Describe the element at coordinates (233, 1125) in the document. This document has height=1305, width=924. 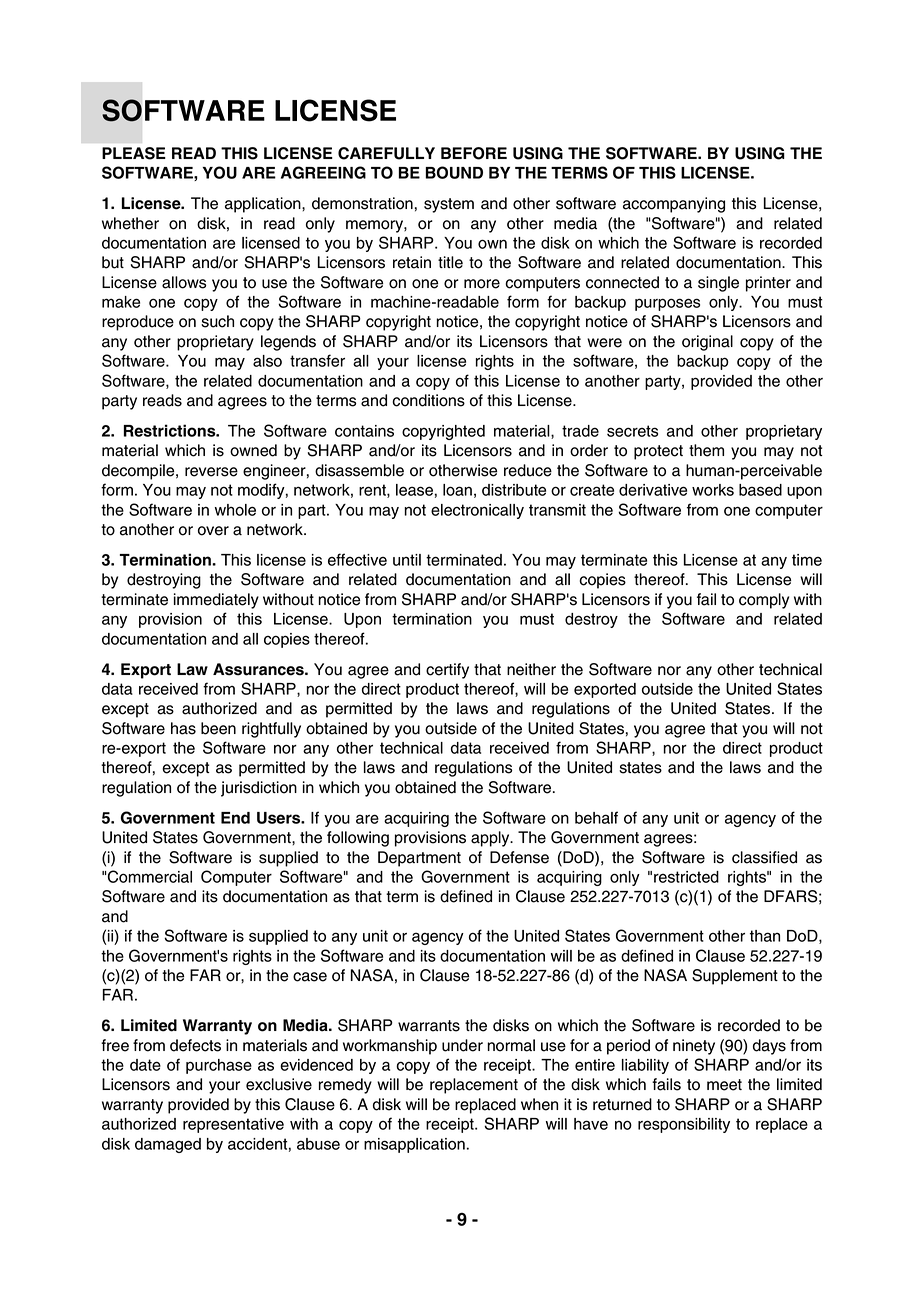
I see `representative` at that location.
